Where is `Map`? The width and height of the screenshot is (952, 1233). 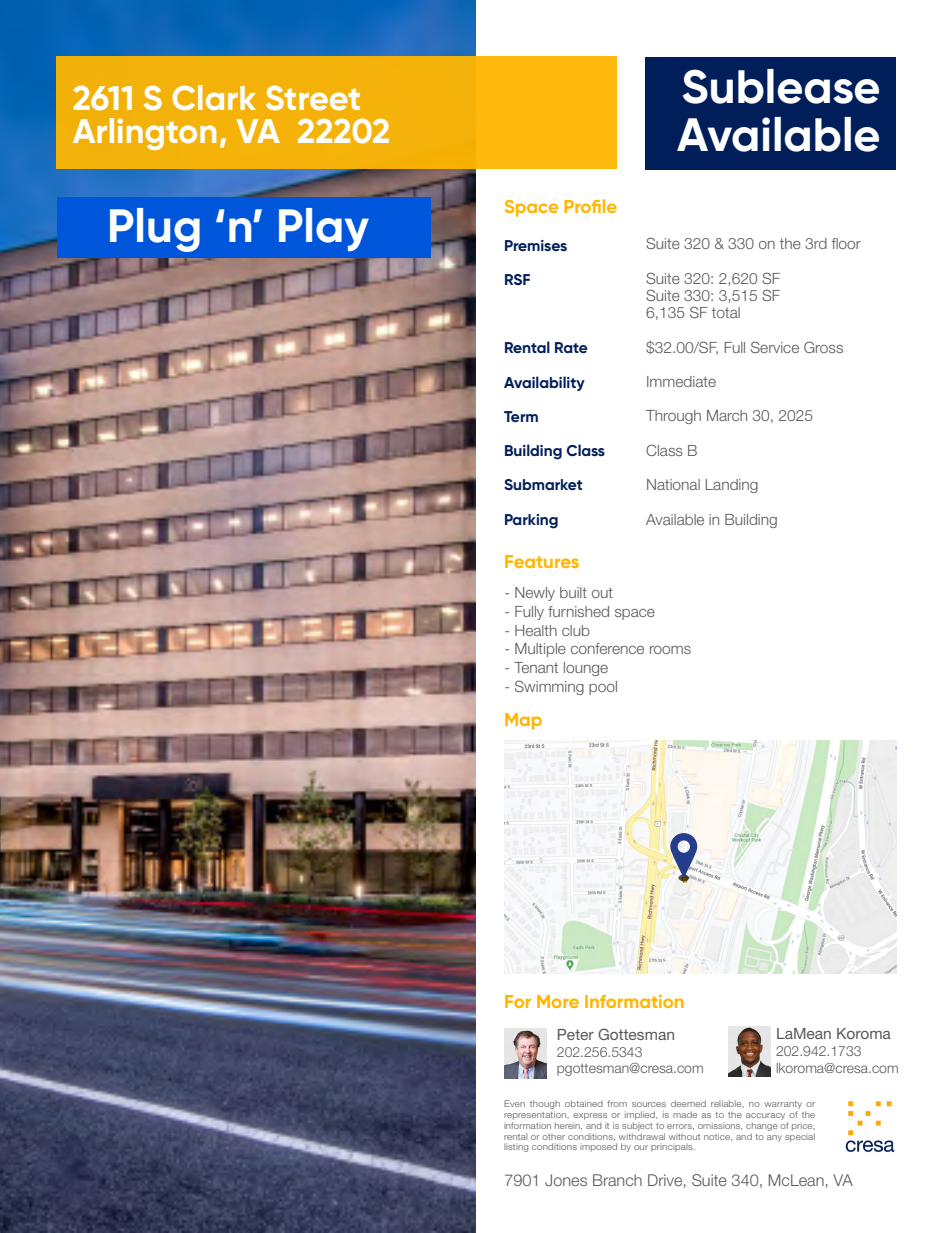
Map is located at coordinates (523, 721).
